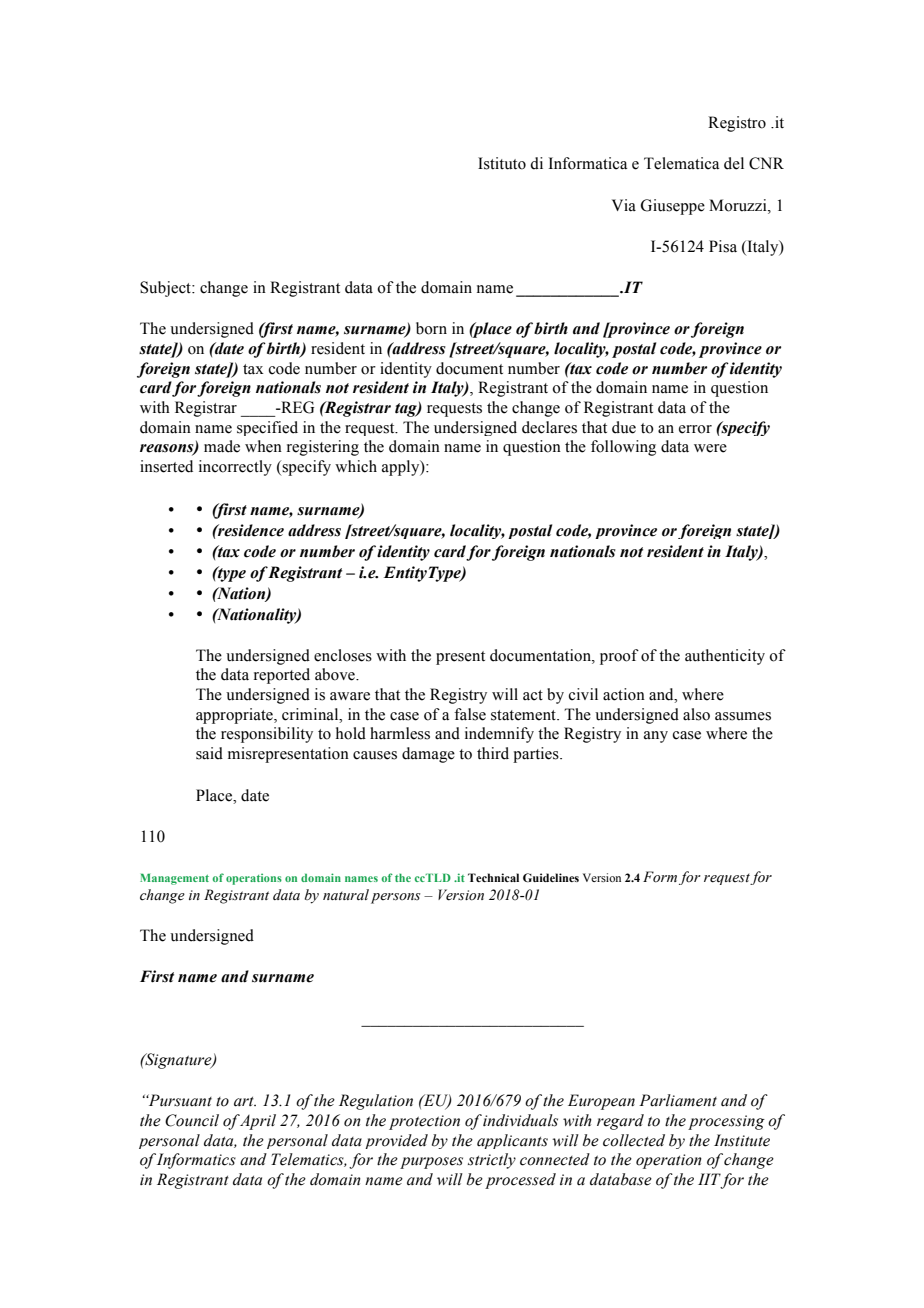  Describe the element at coordinates (470, 714) in the screenshot. I see `false` at that location.
